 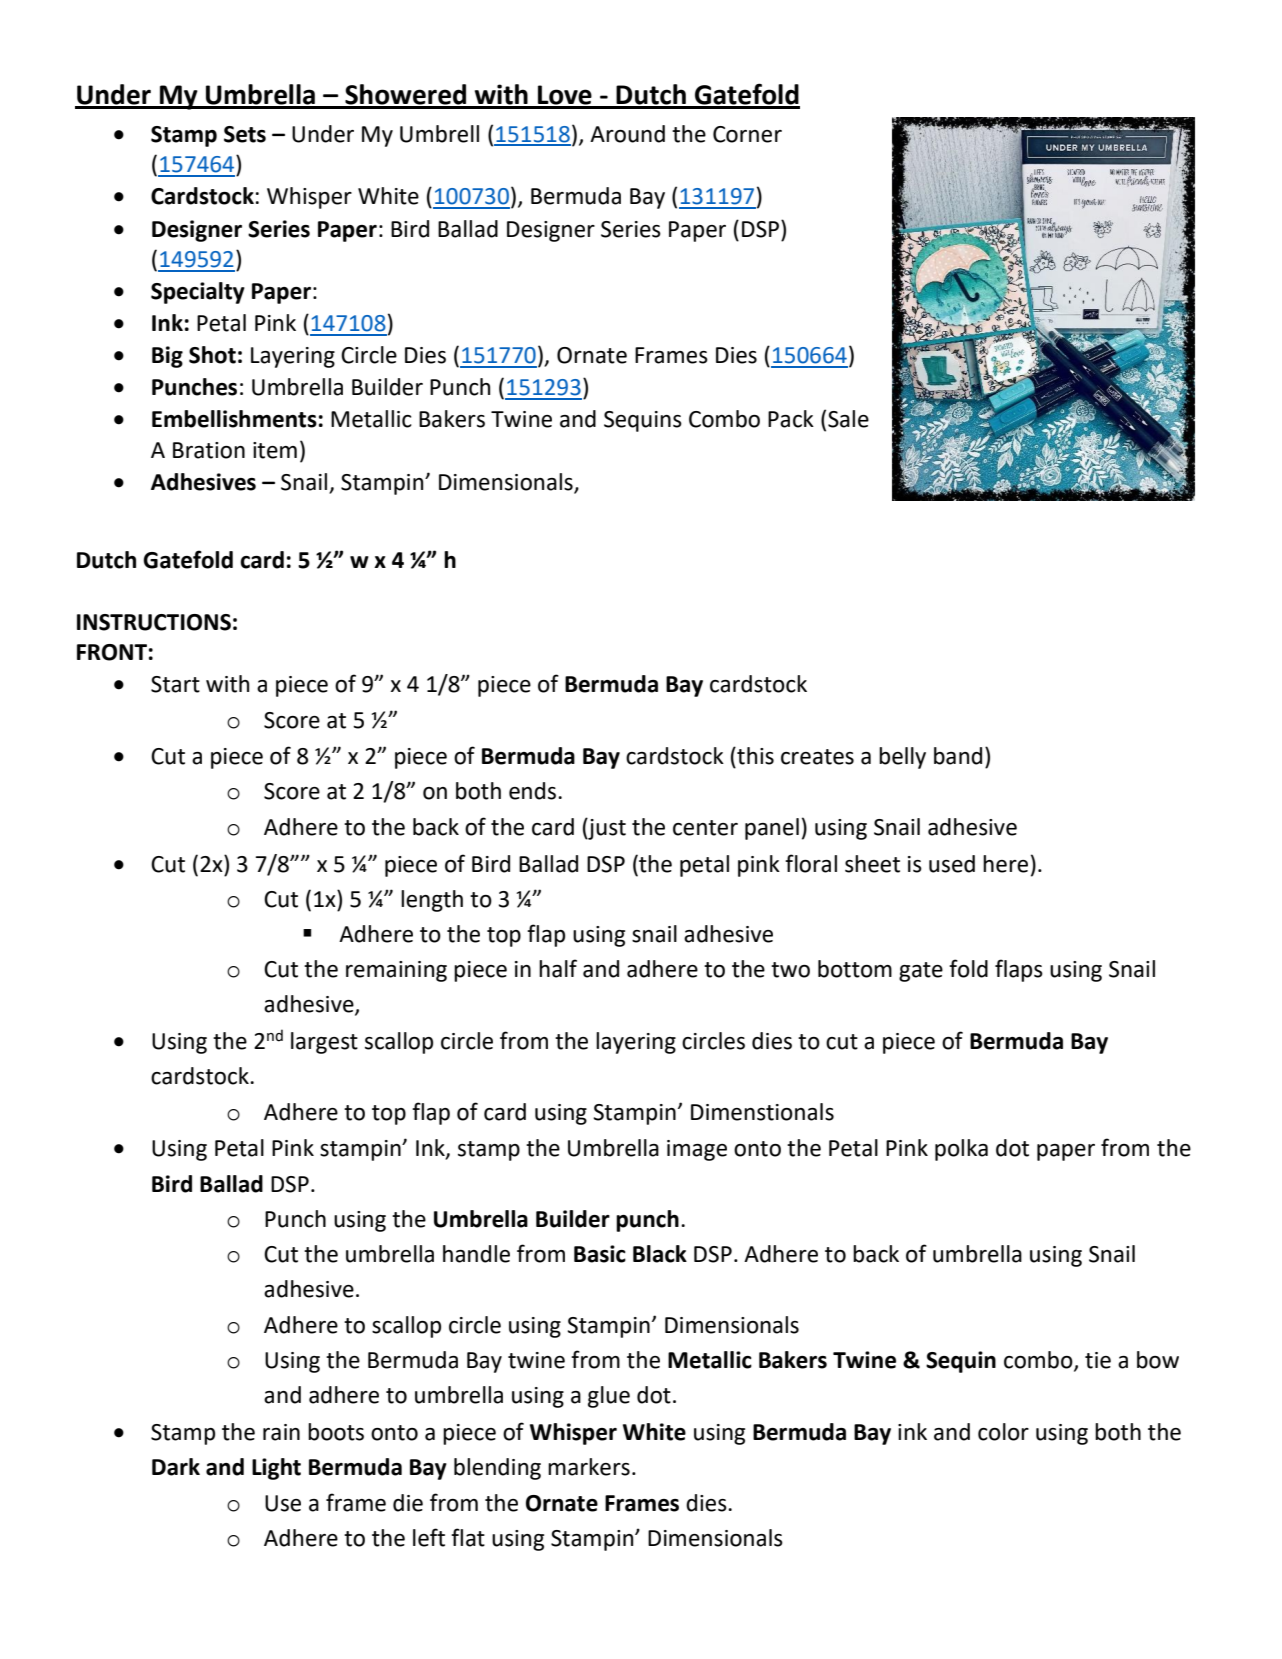 I want to click on Around, so click(x=627, y=134).
